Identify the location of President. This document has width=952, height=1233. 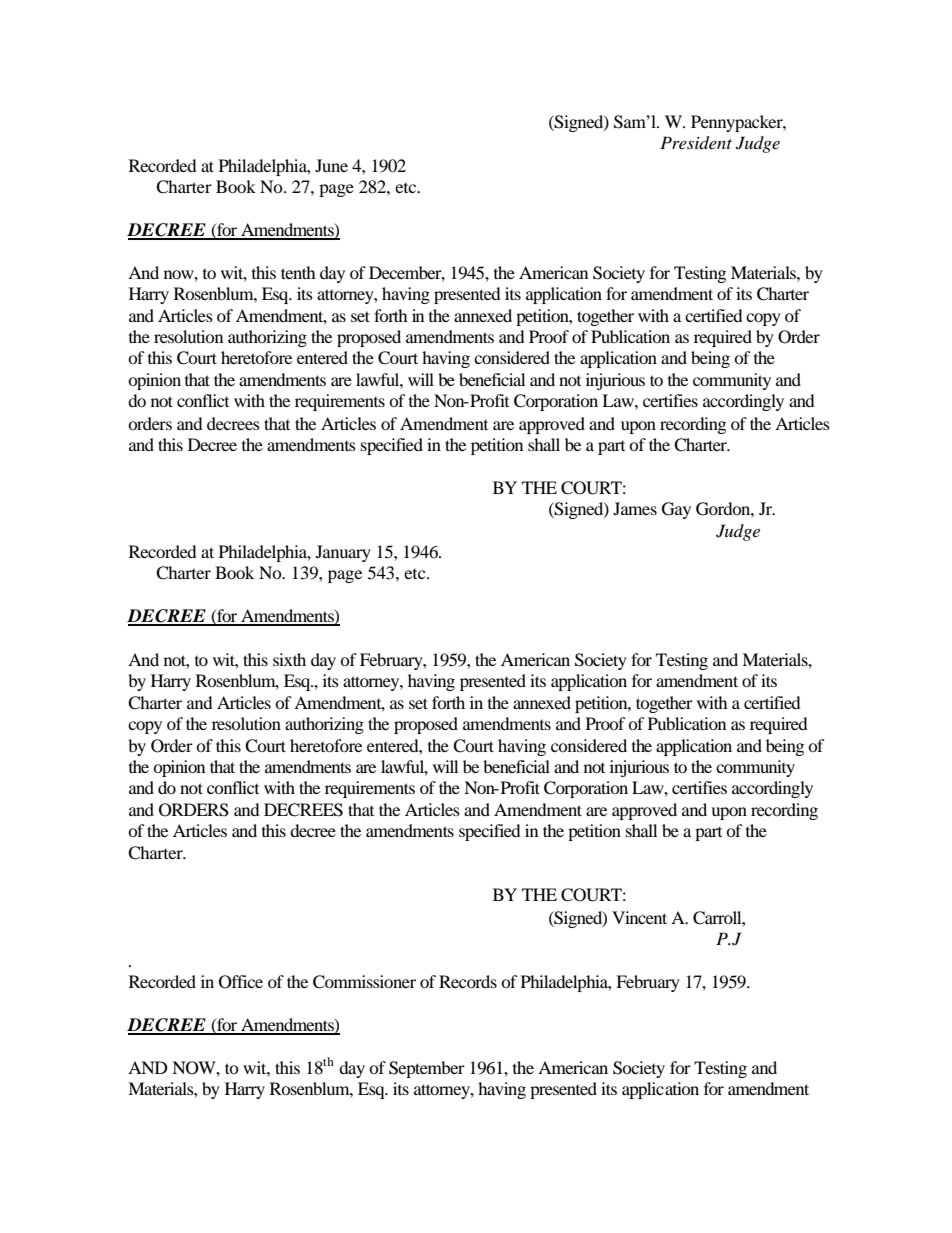
(696, 143).
